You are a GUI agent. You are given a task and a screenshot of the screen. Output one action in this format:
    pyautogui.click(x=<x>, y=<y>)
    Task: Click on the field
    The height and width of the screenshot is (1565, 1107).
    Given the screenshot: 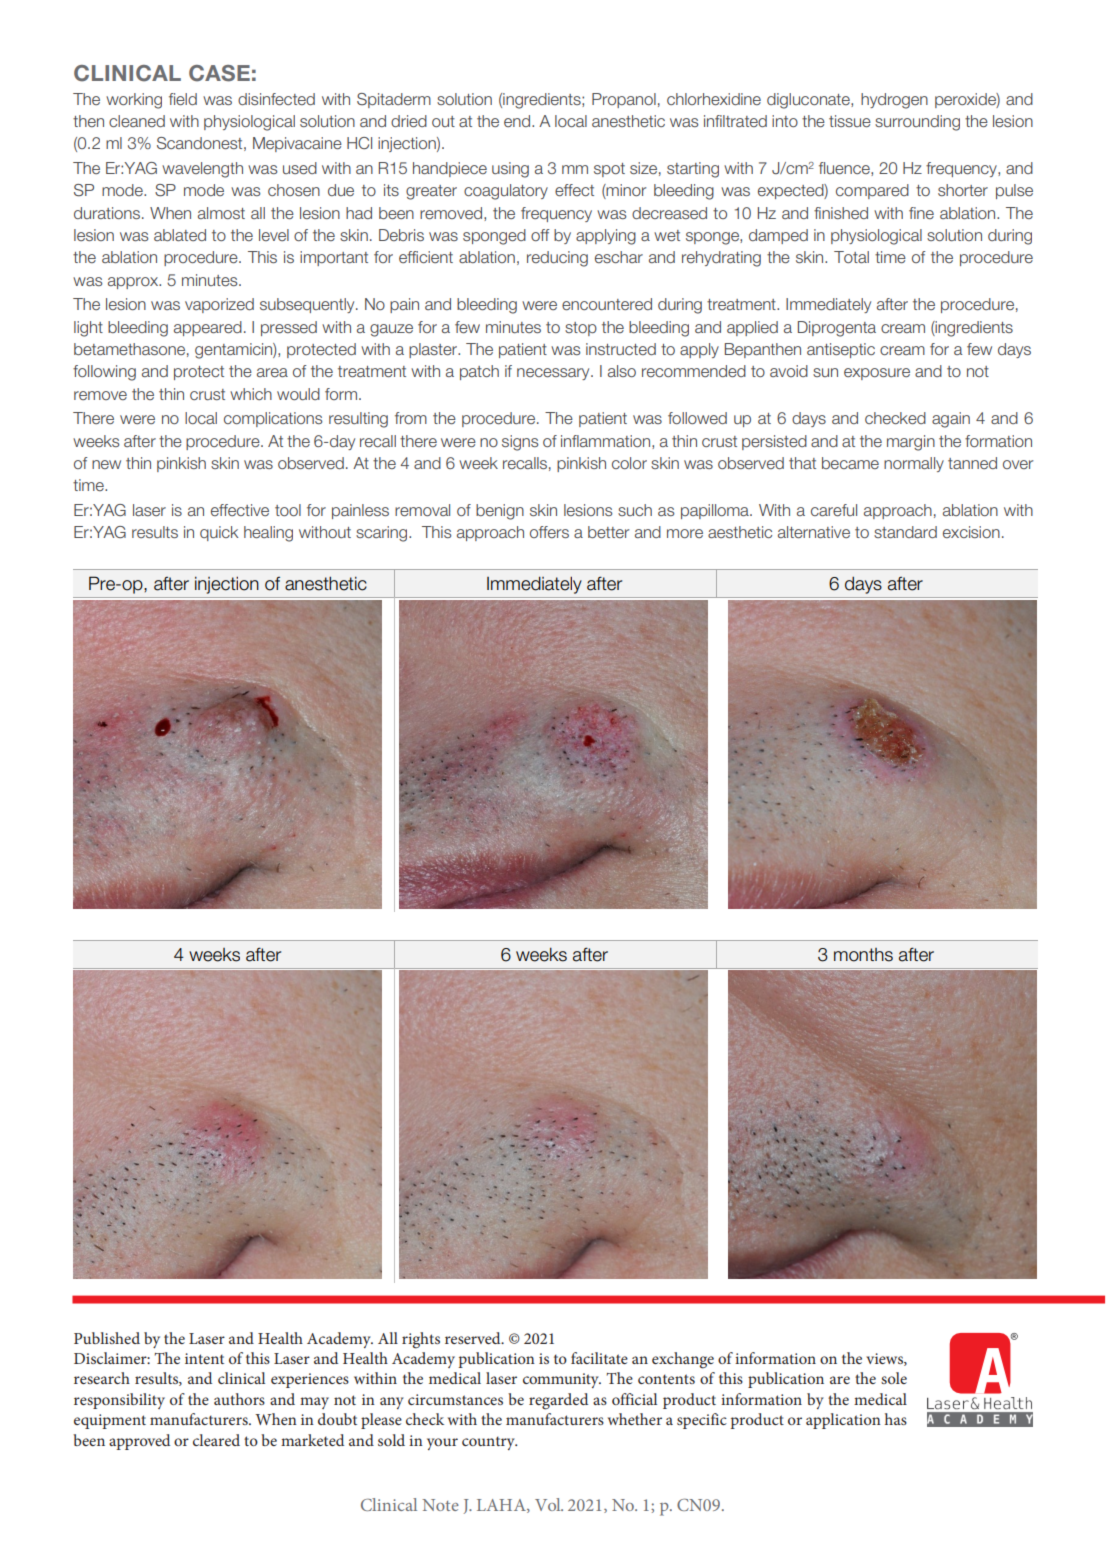 What is the action you would take?
    pyautogui.click(x=183, y=99)
